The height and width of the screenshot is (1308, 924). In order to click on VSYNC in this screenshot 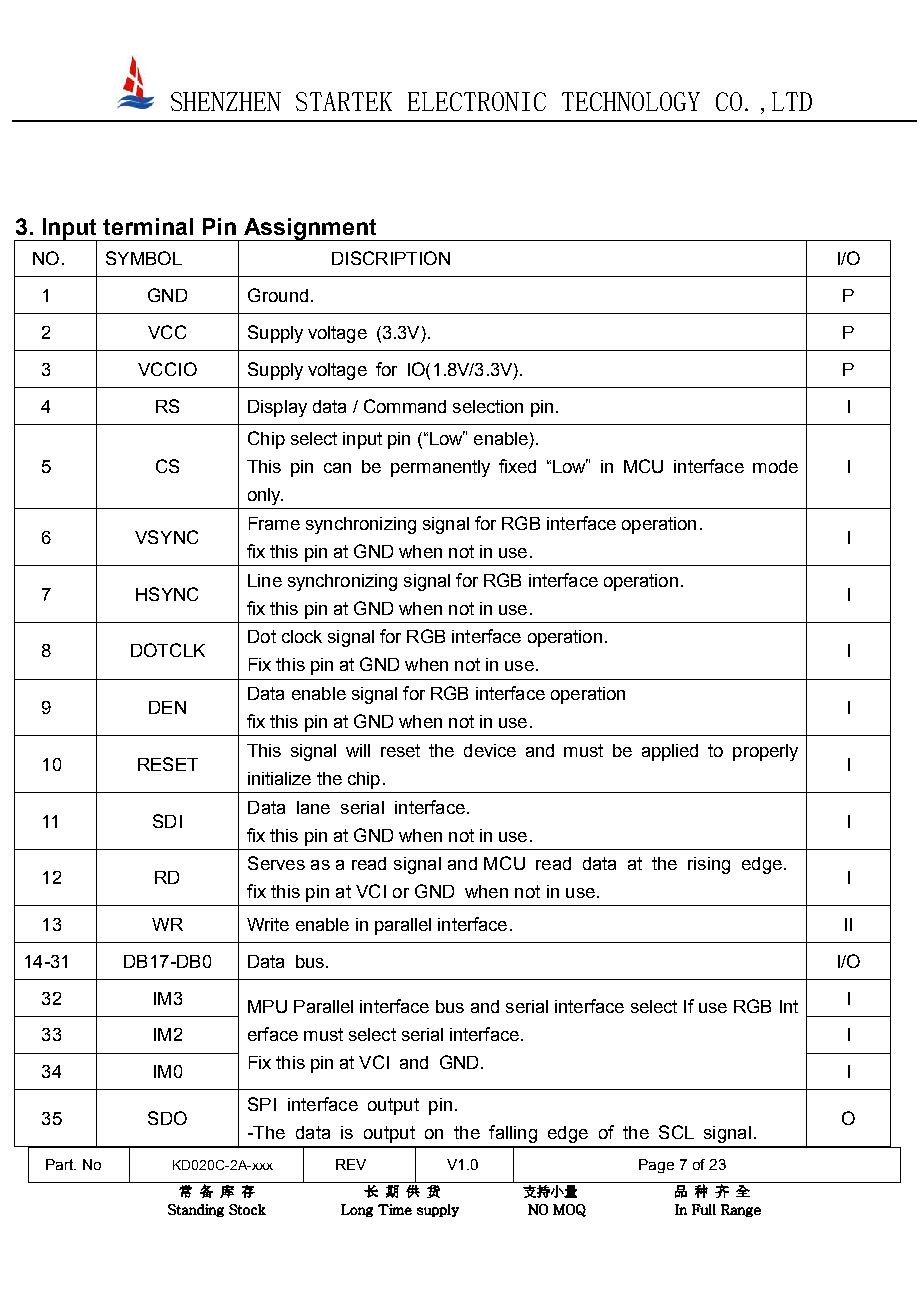, I will do `click(166, 537)`.
